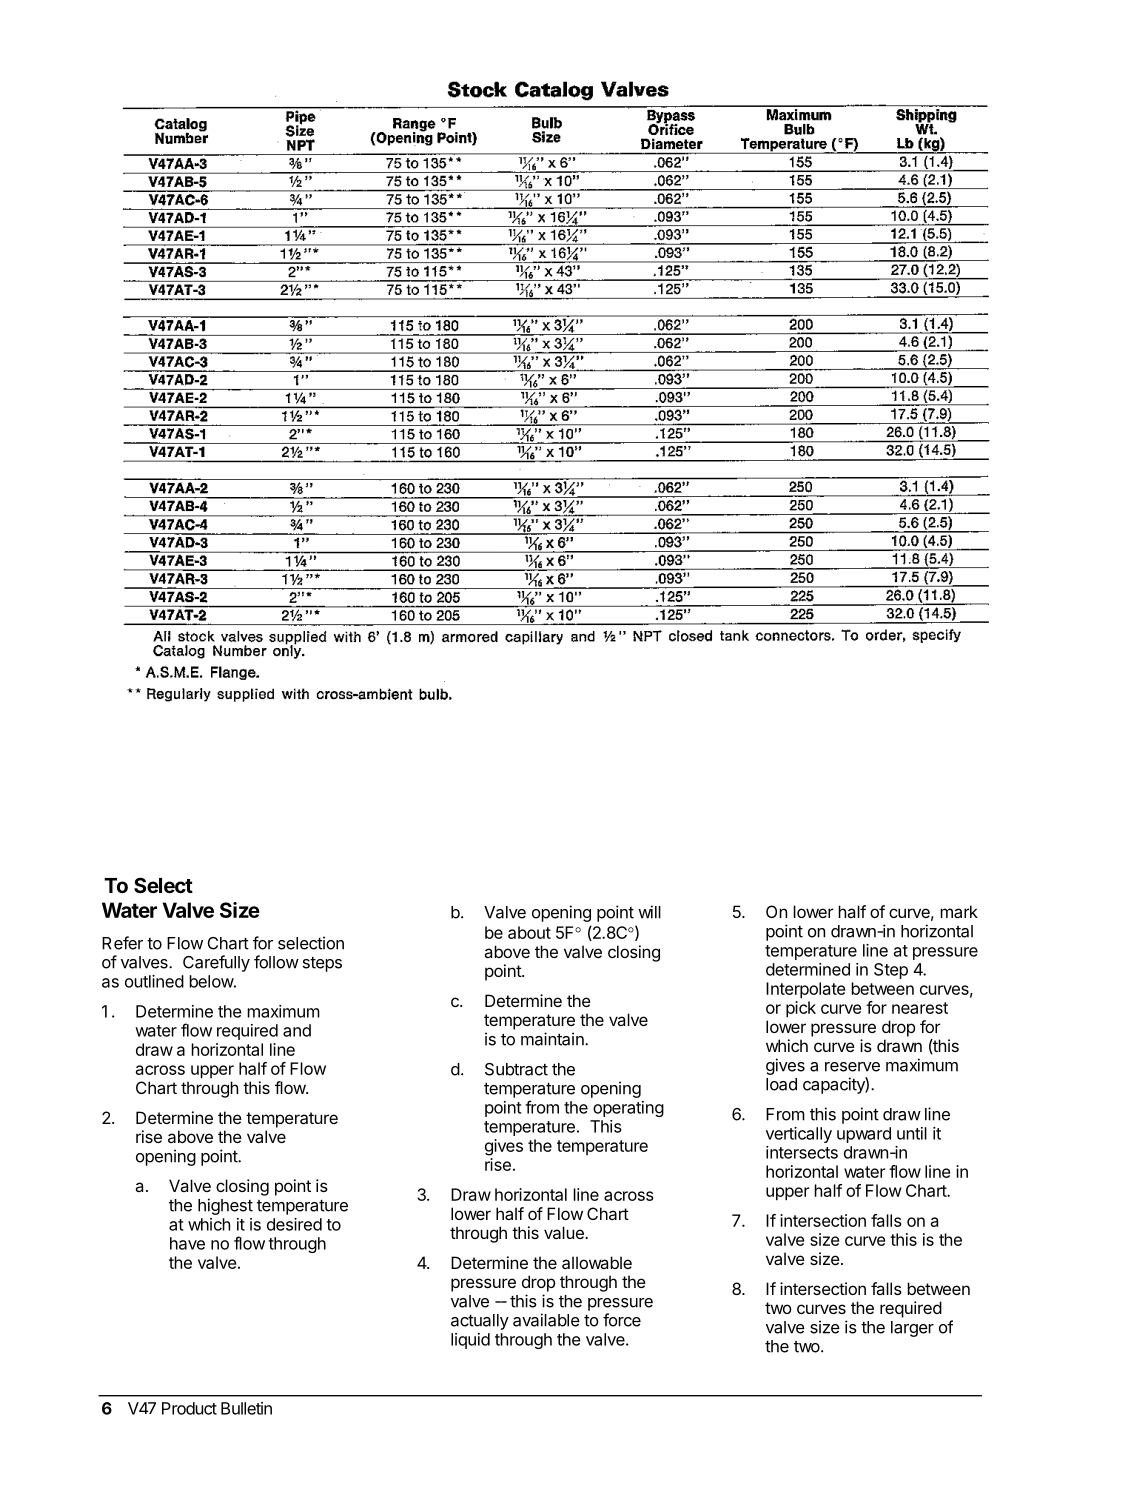 This screenshot has width=1148, height=1486. Describe the element at coordinates (246, 1408) in the screenshot. I see `Bulletin` at that location.
